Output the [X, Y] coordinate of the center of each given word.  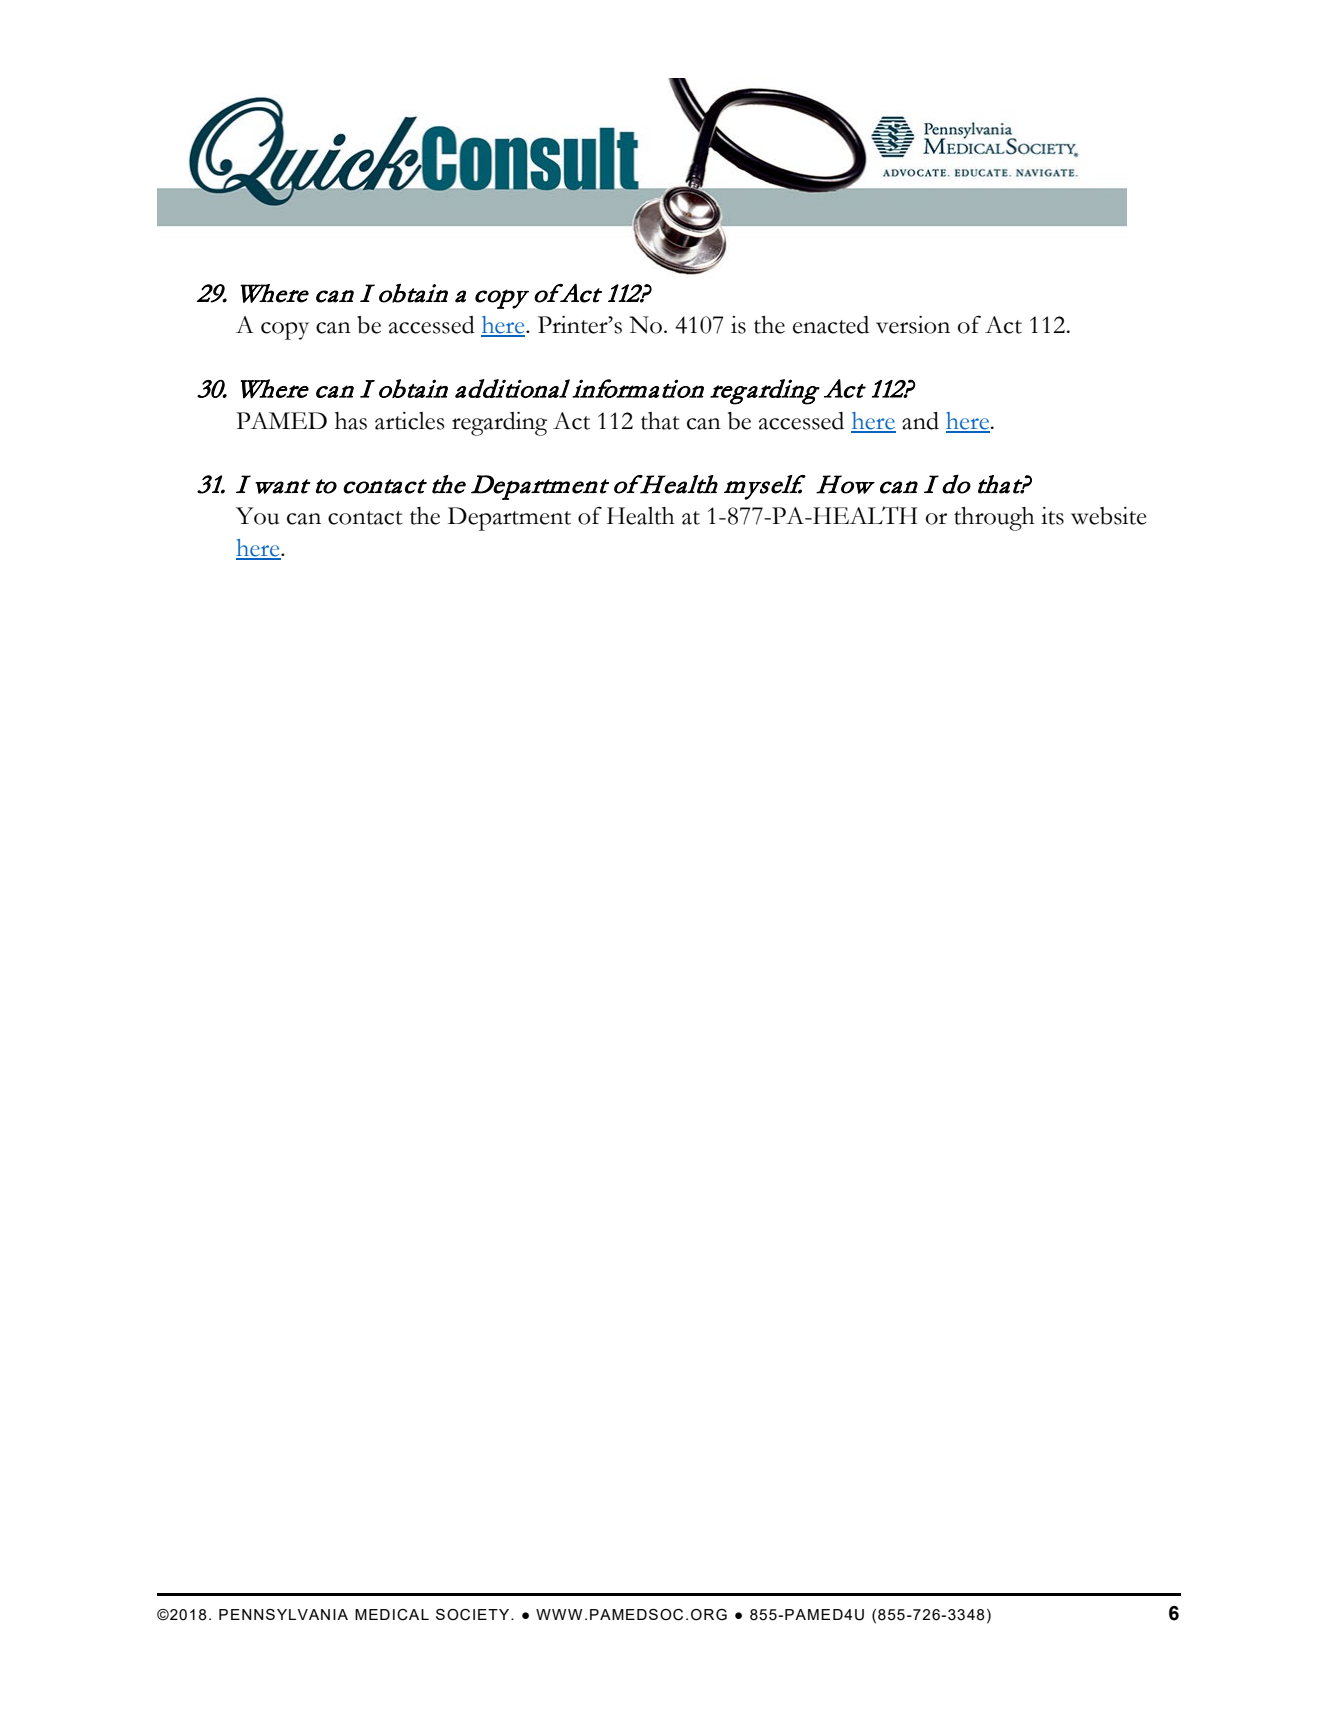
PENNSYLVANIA [283, 1614]
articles [410, 421]
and [920, 421]
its [1052, 516]
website [1109, 516]
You [257, 516]
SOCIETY [474, 1615]
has [351, 421]
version [913, 325]
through [994, 519]
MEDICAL [392, 1615]
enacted [831, 325]
